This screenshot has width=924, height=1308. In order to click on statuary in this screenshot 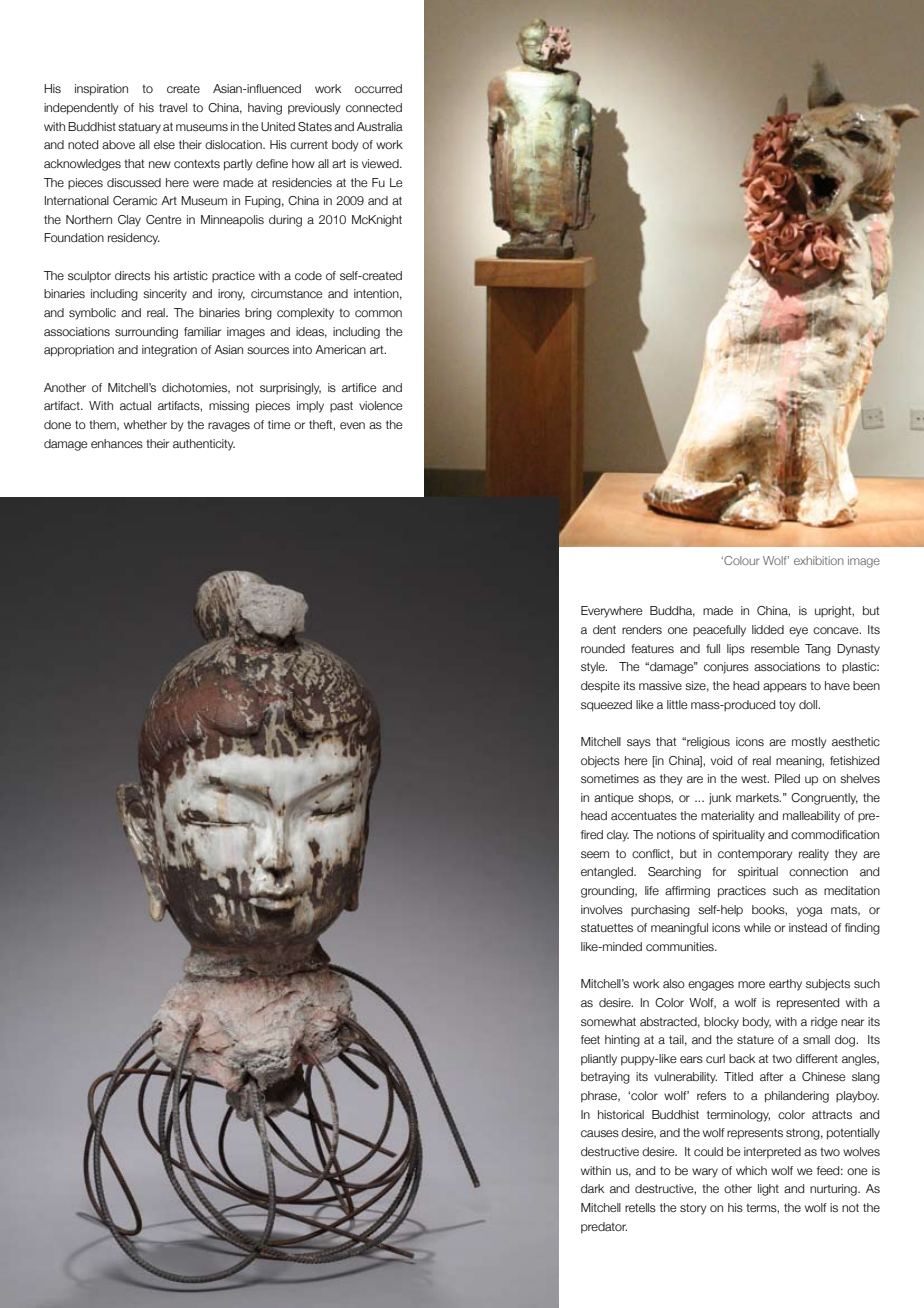, I will do `click(139, 128)`.
